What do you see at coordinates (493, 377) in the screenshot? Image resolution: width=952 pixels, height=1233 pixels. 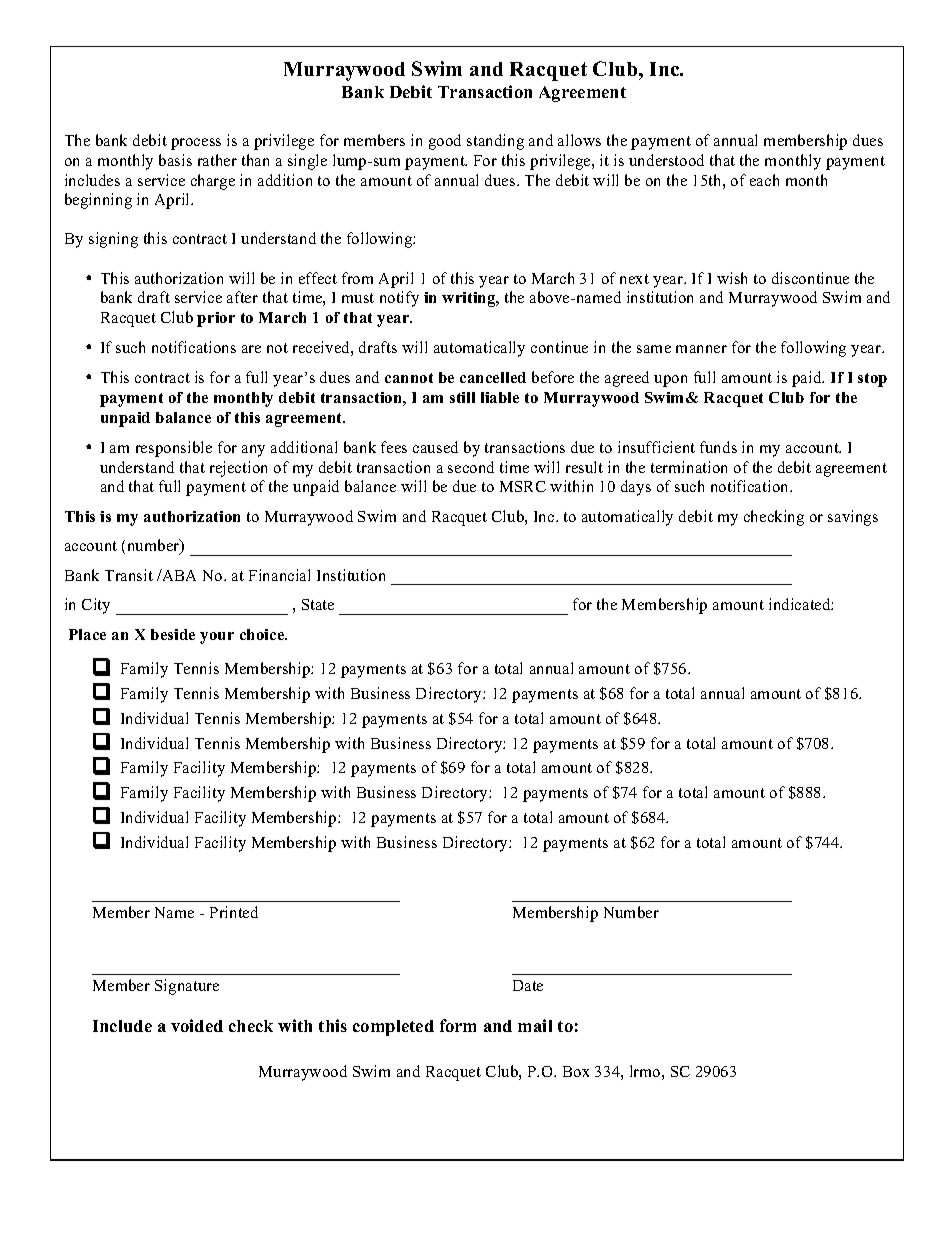 I see `cancelled` at bounding box center [493, 377].
